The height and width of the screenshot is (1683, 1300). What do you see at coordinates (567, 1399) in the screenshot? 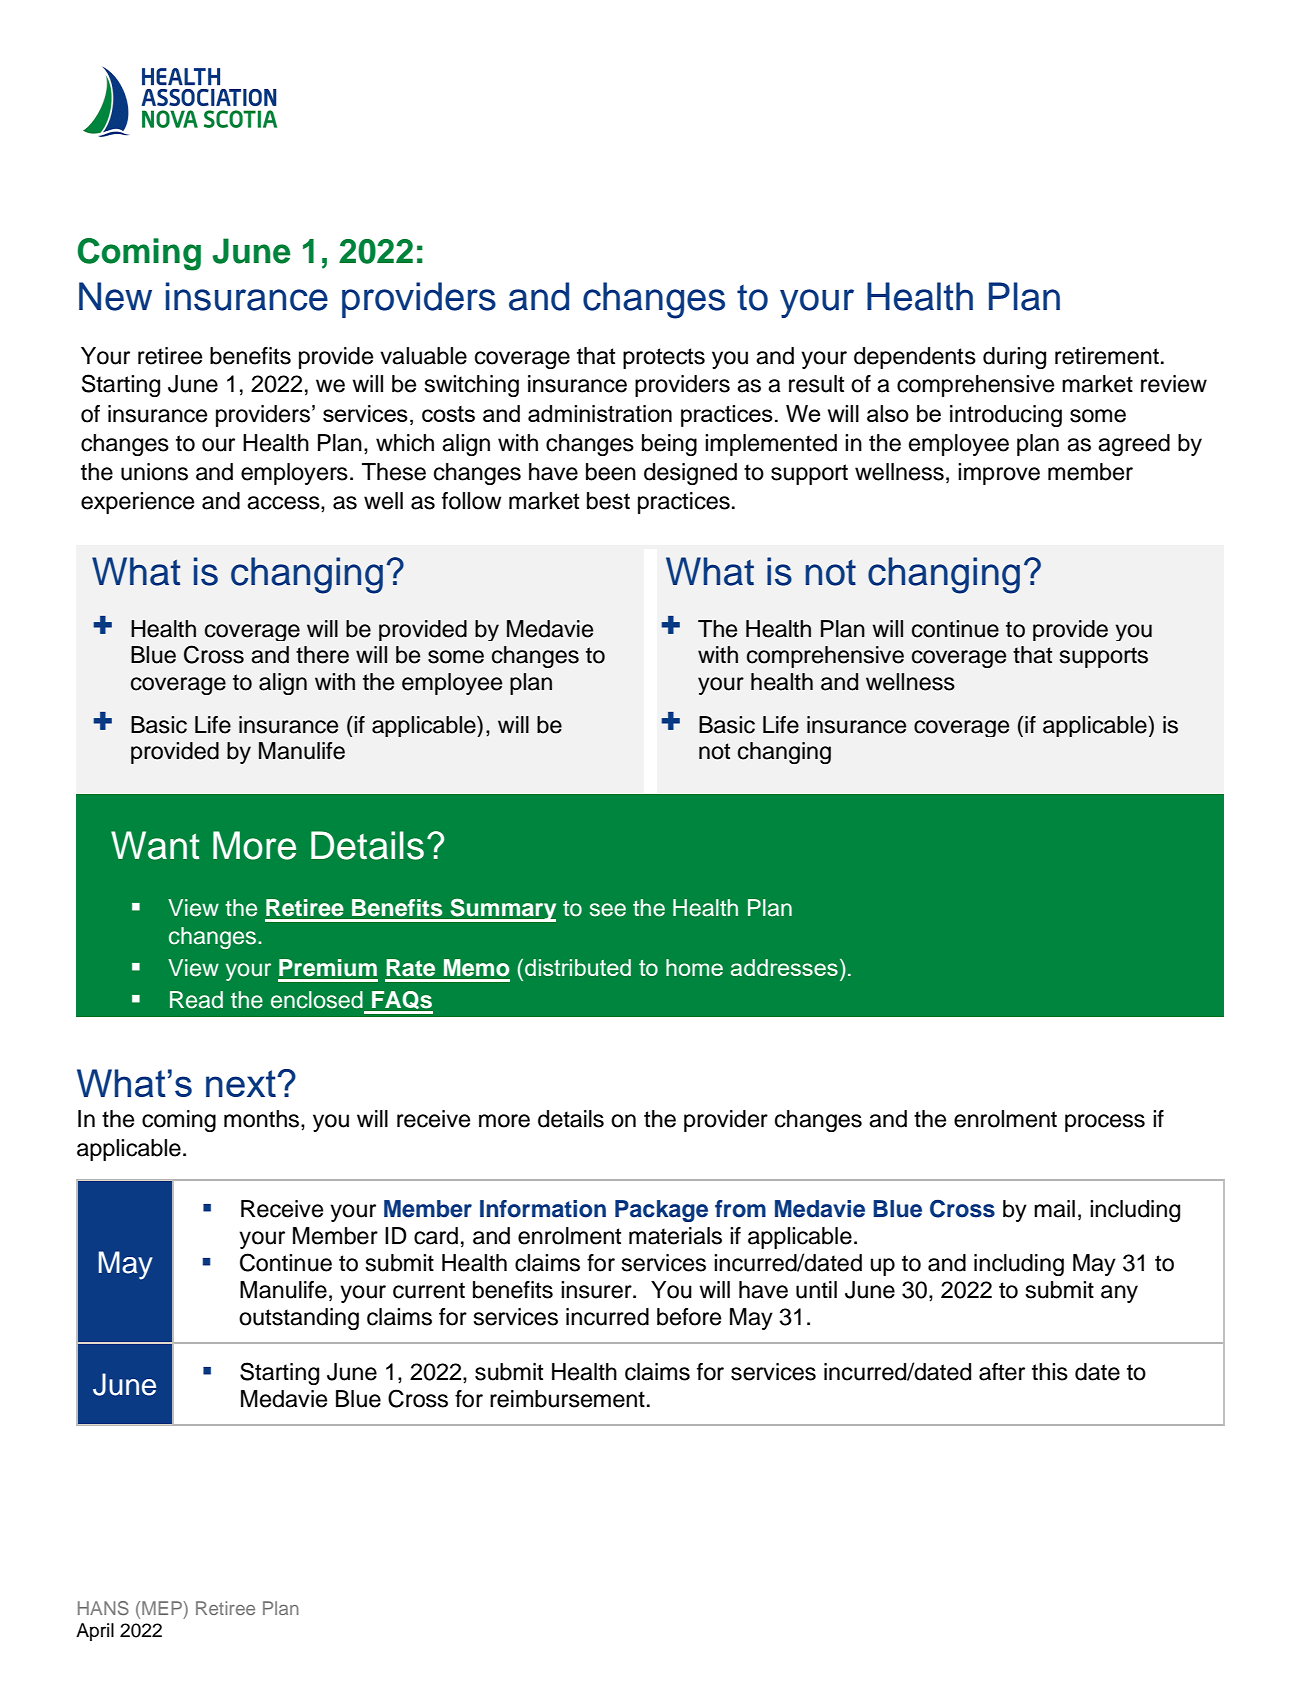
I see `reimbursement` at bounding box center [567, 1399].
